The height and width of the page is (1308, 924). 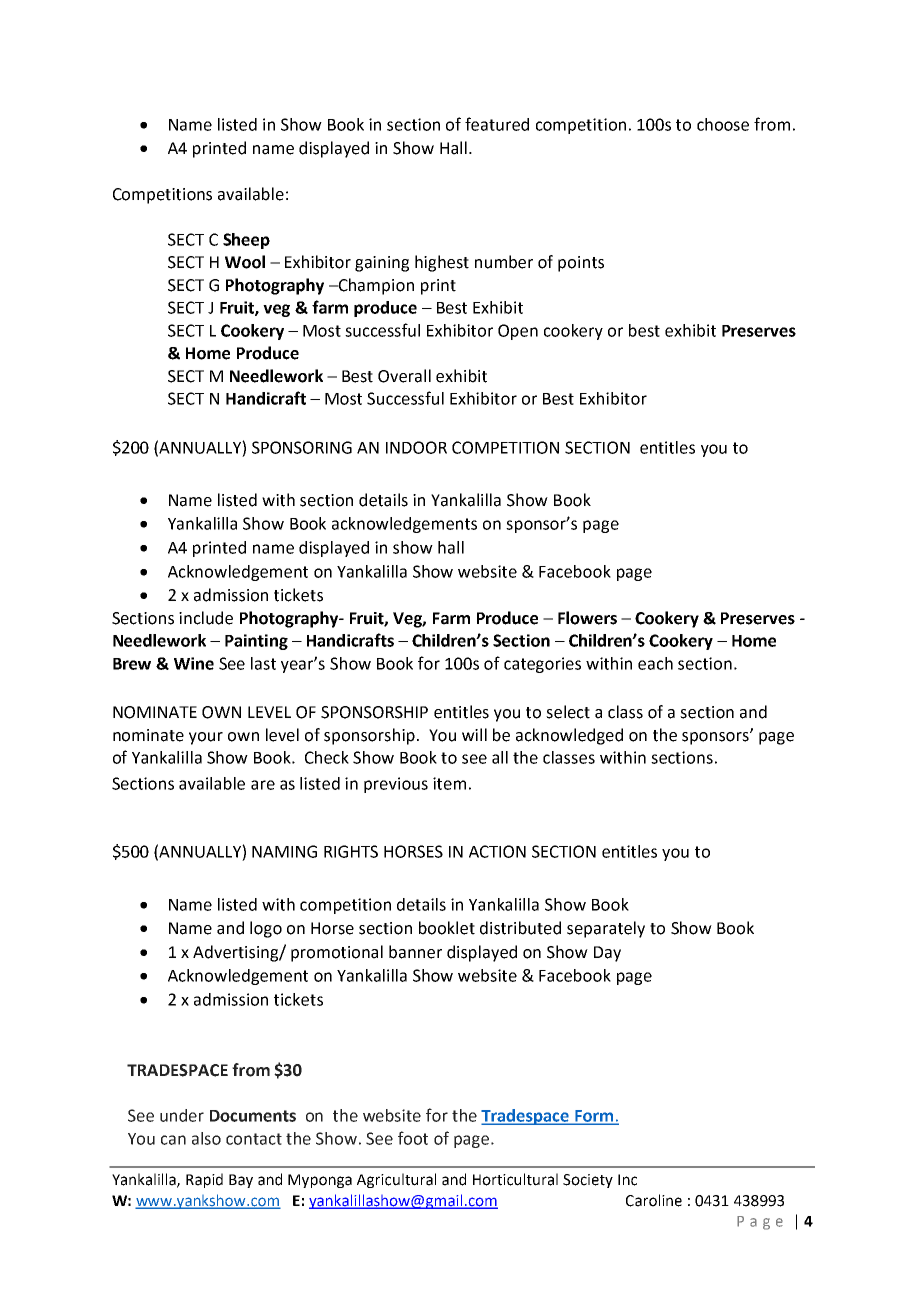 What do you see at coordinates (723, 124) in the page?
I see `choose` at bounding box center [723, 124].
